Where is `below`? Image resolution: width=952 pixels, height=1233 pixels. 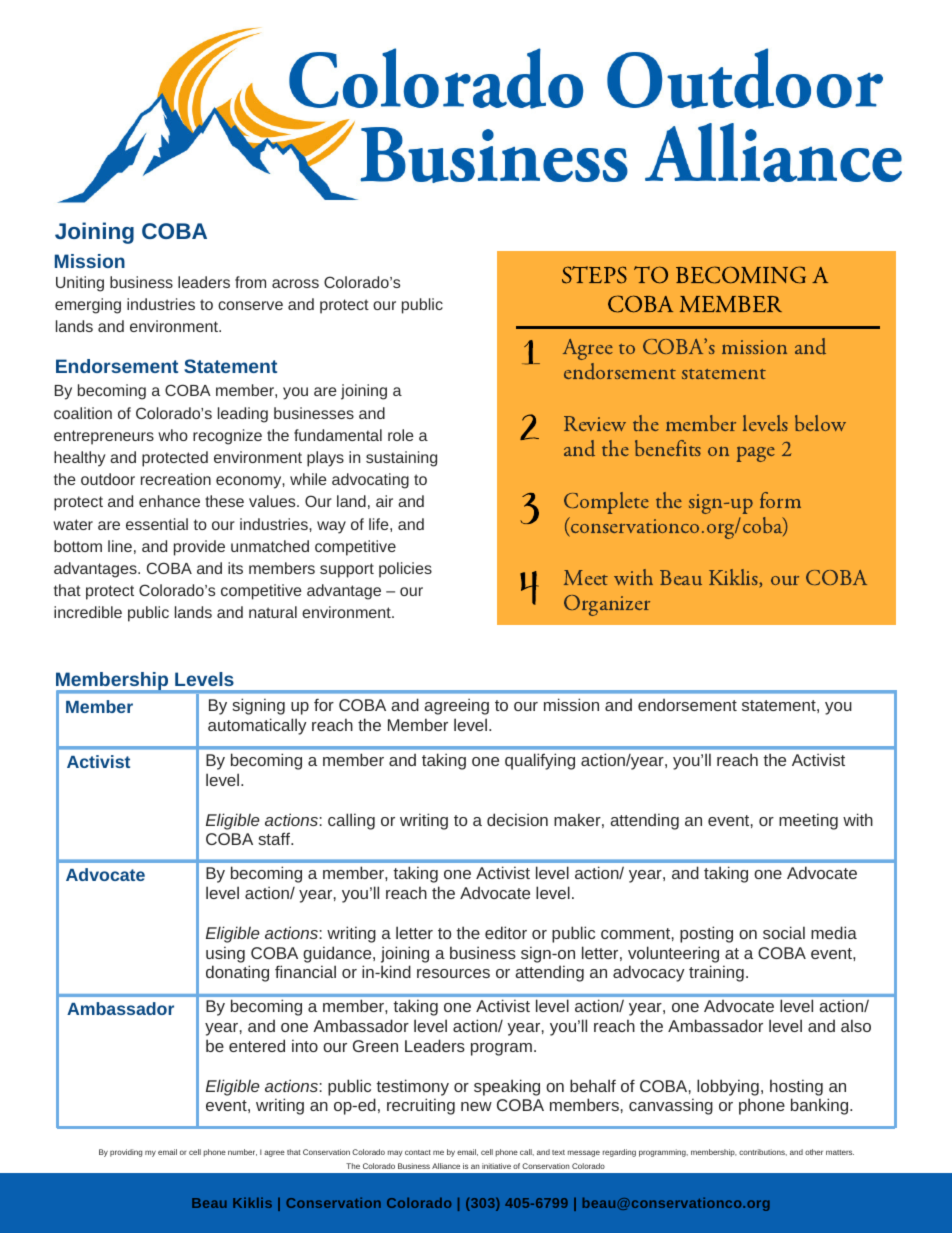
below is located at coordinates (820, 423).
